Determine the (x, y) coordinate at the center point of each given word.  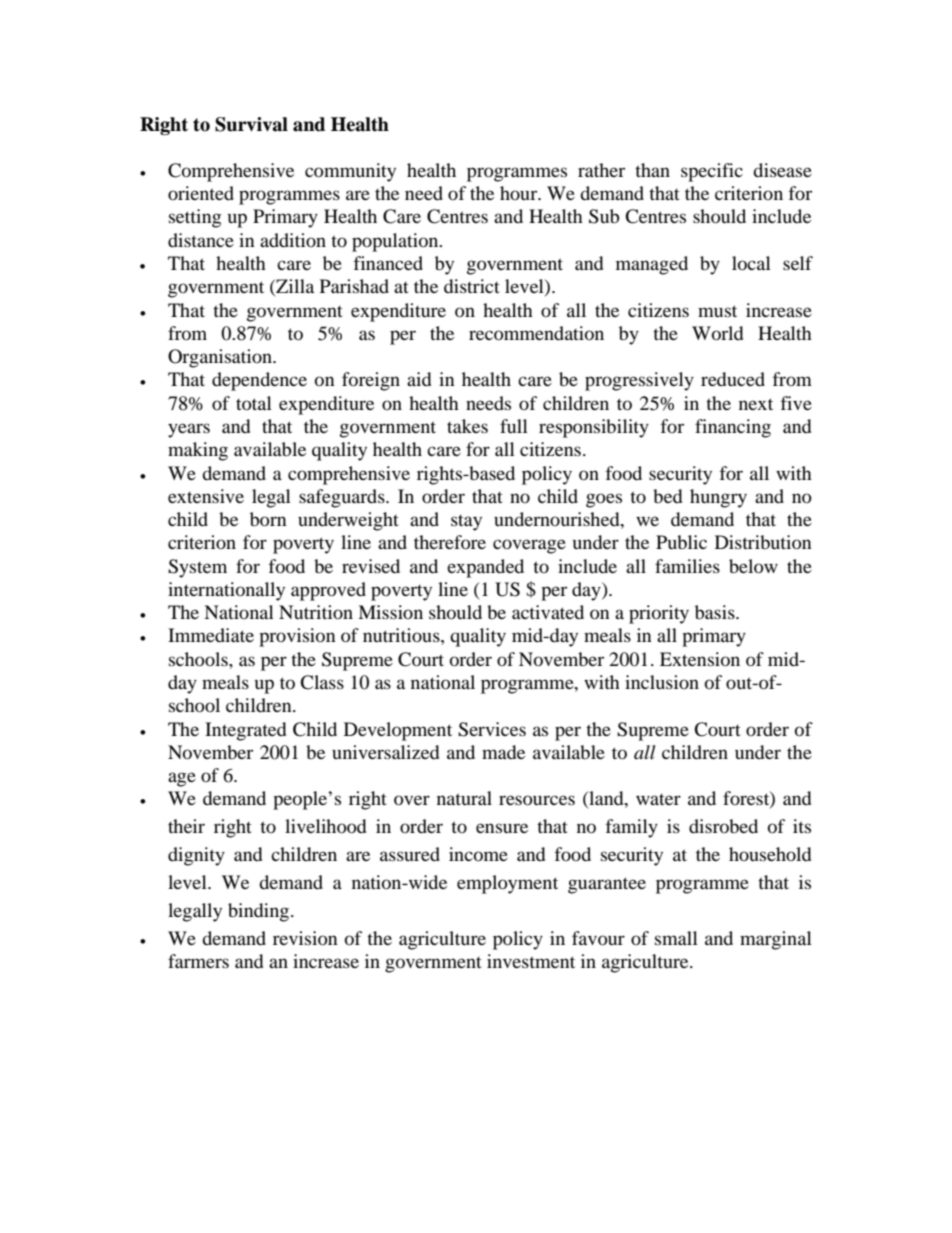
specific (712, 172)
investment (531, 961)
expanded (485, 568)
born (268, 519)
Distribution (763, 542)
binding (260, 912)
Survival (251, 124)
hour (520, 193)
